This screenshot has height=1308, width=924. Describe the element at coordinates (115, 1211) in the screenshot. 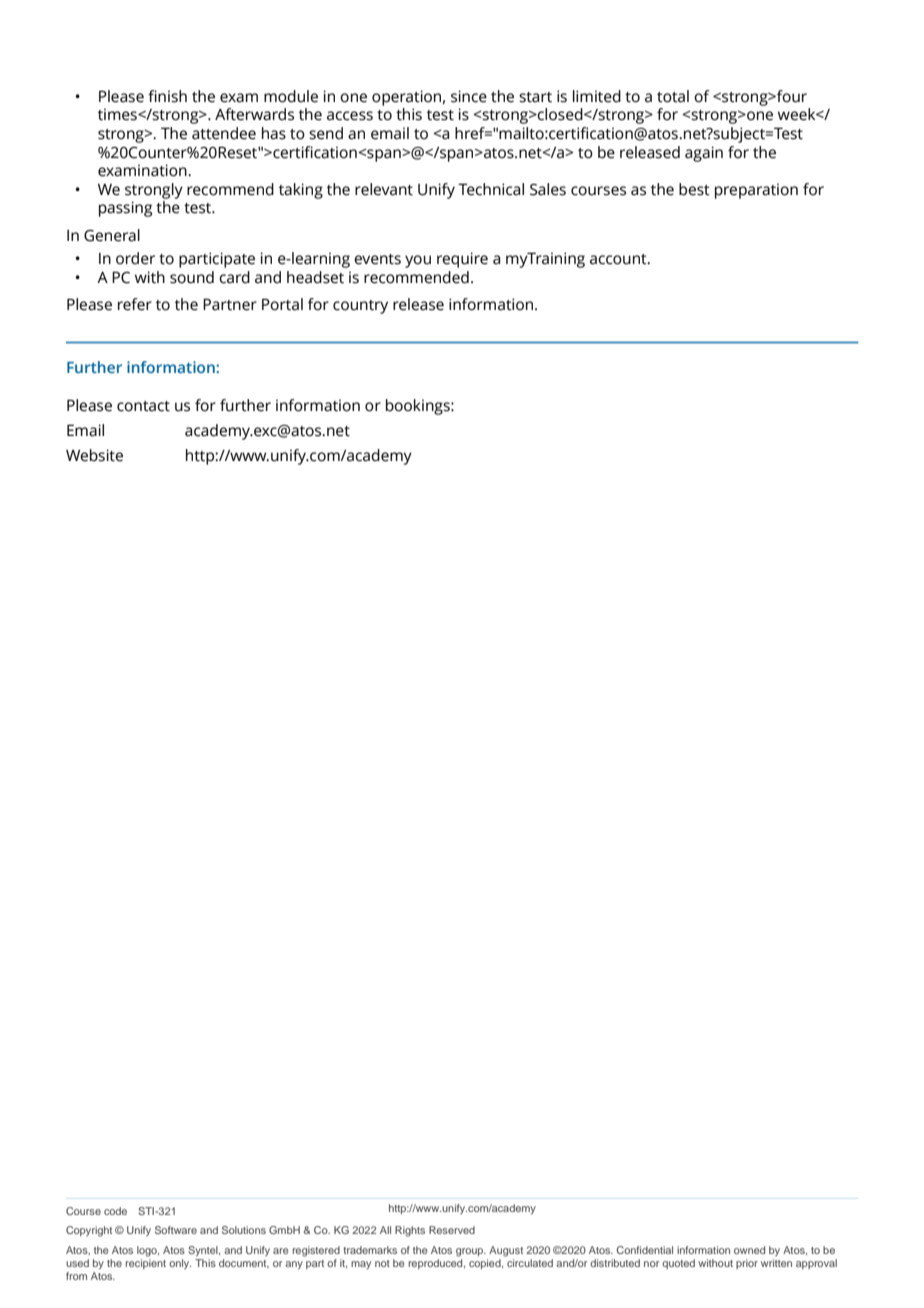

I see `code` at that location.
